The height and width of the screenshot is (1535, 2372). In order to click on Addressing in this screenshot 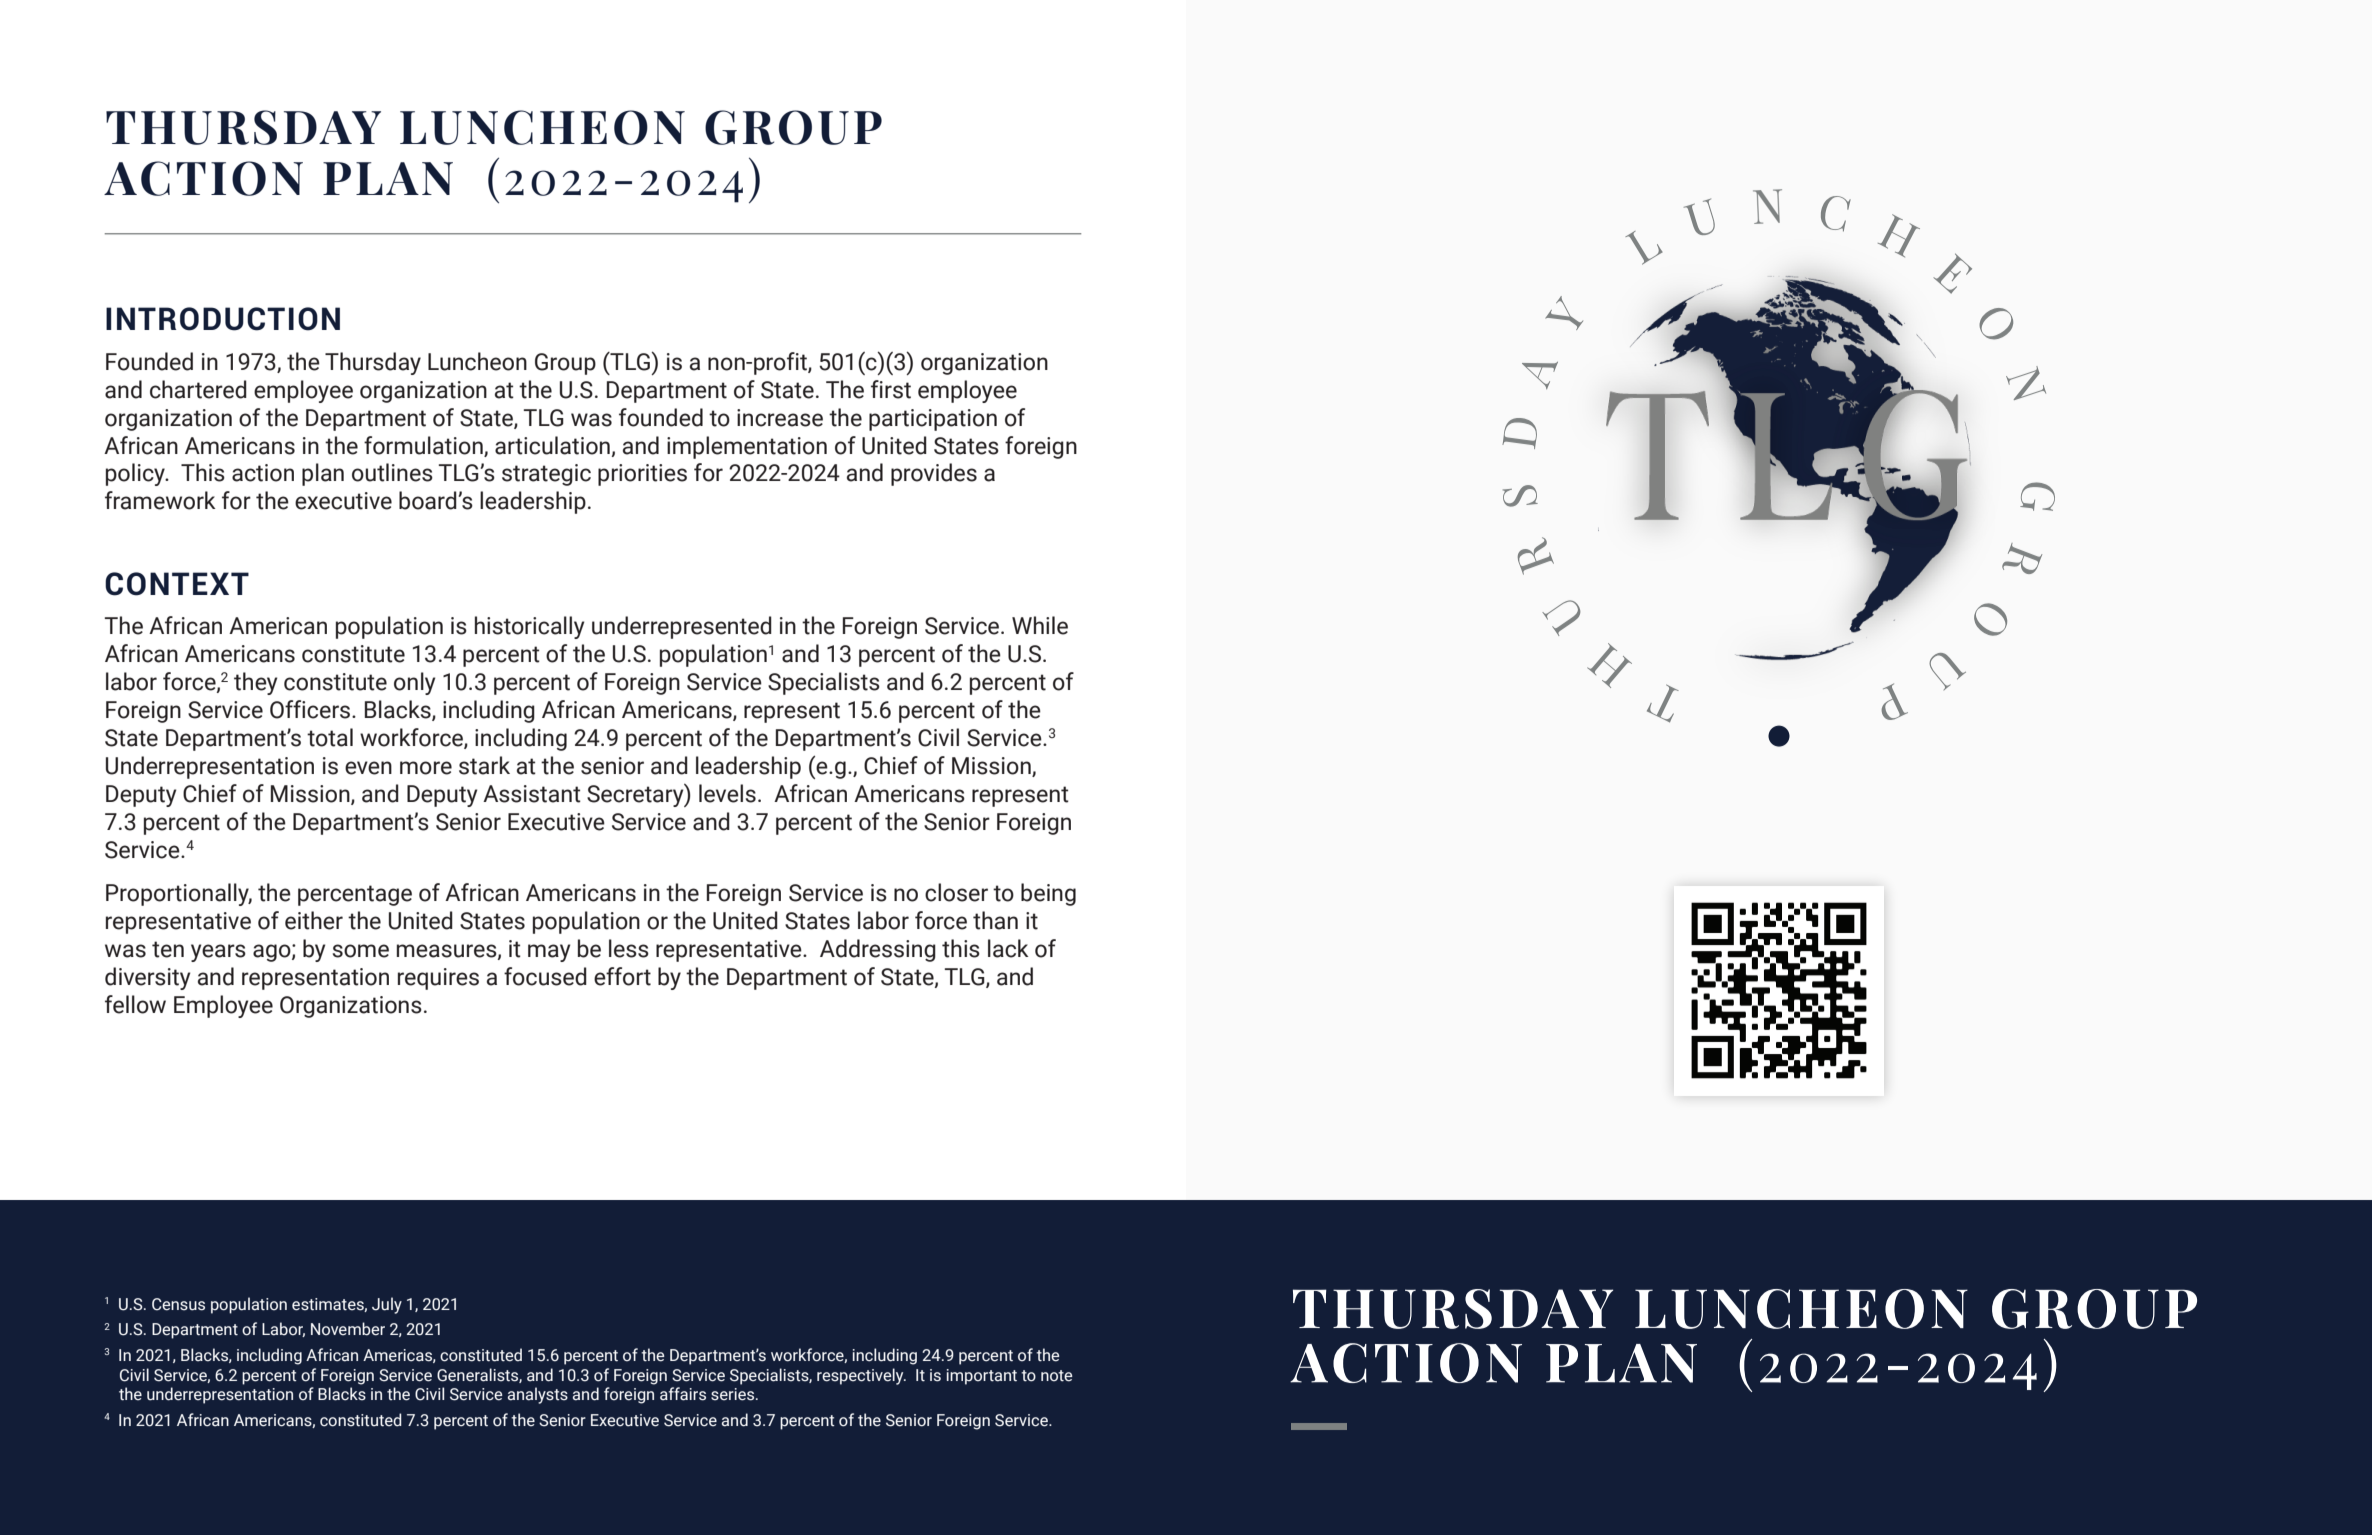, I will do `click(878, 950)`.
